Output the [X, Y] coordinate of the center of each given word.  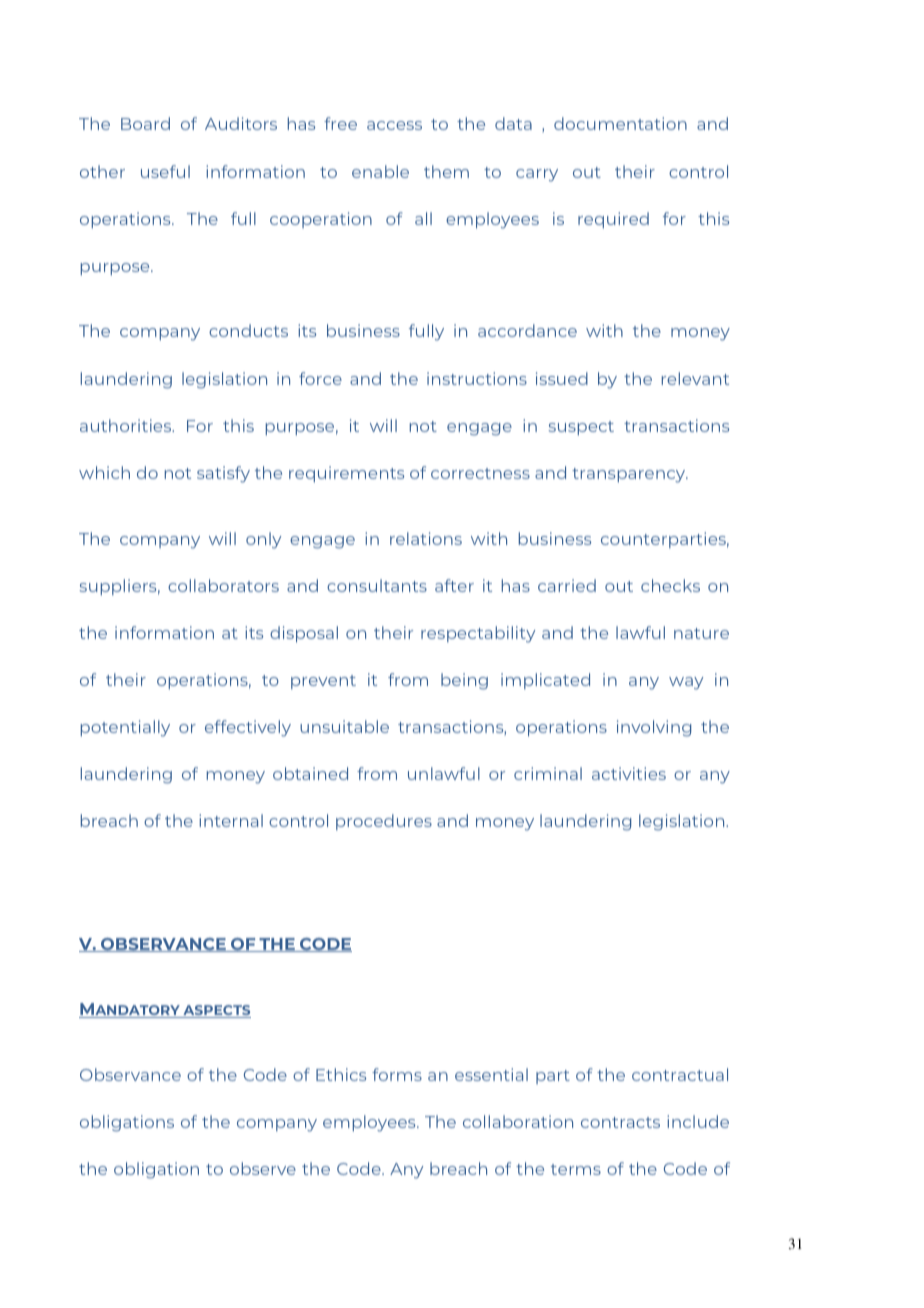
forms [397, 1074]
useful [165, 171]
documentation [620, 123]
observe [263, 1168]
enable [380, 171]
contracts [620, 1122]
